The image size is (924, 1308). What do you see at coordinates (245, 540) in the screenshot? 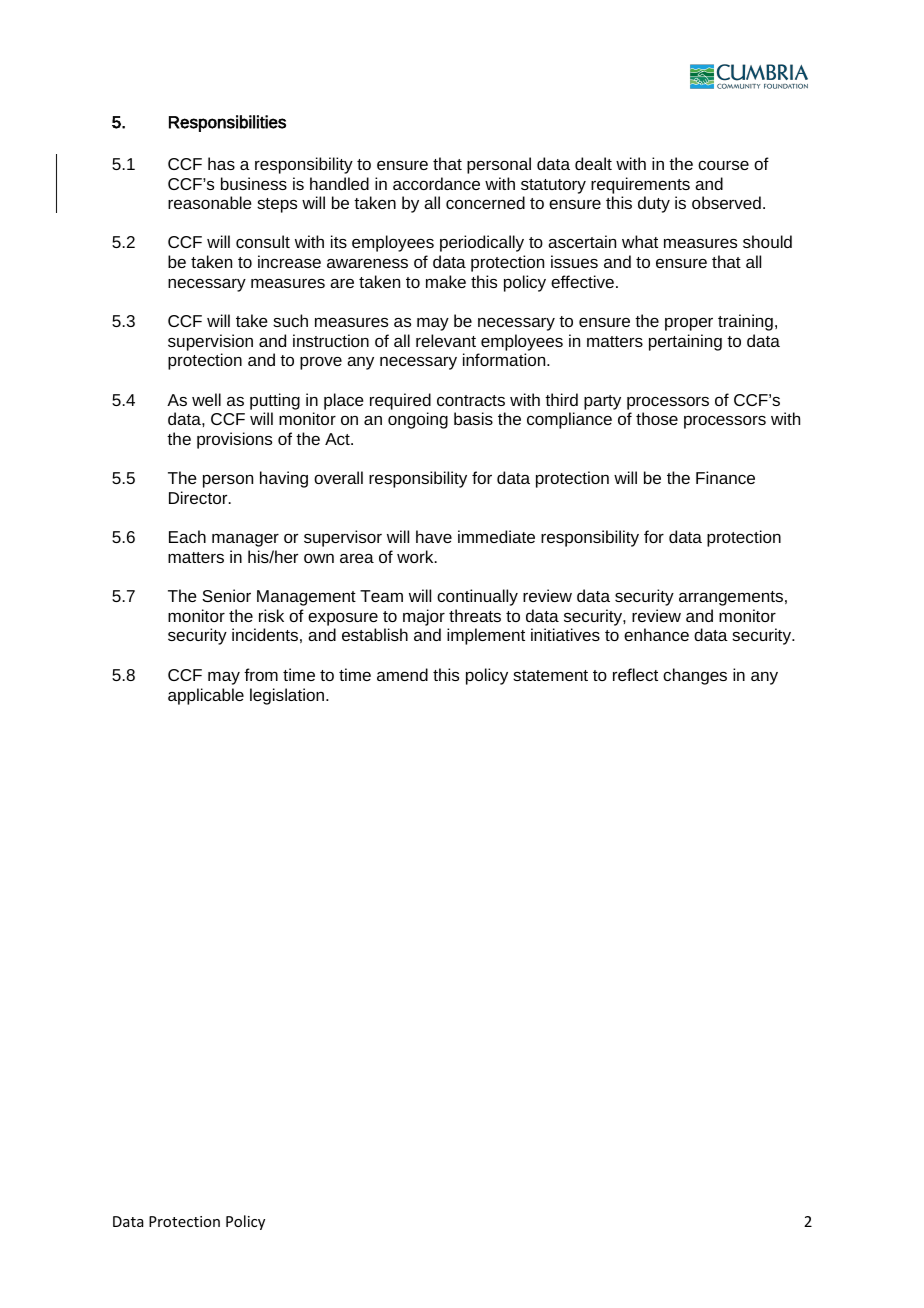
I see `manager` at bounding box center [245, 540].
